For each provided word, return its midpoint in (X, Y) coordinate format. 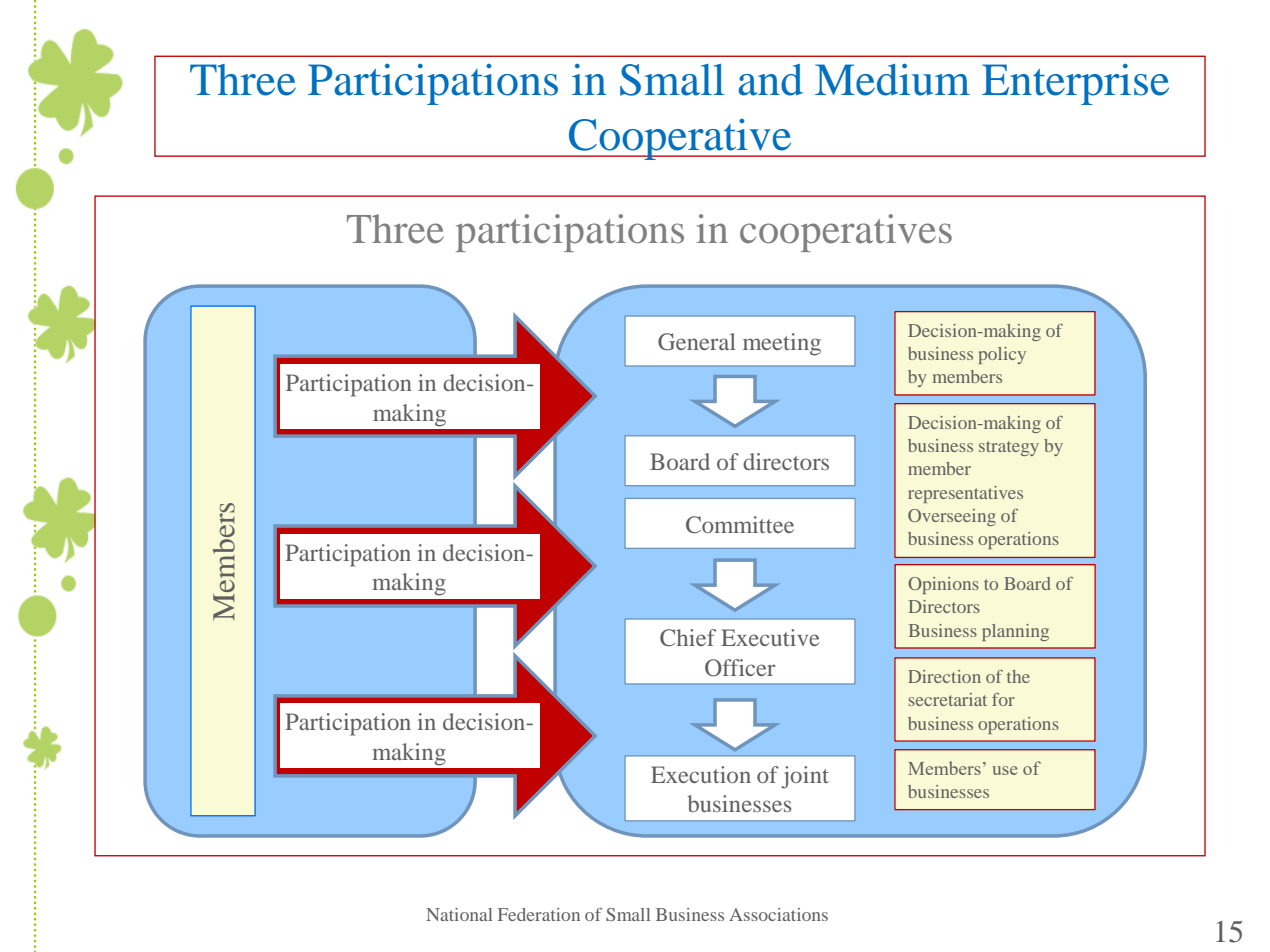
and (770, 80)
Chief (688, 638)
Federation (539, 914)
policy (1002, 355)
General (697, 342)
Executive (770, 637)
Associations (778, 914)
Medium (892, 79)
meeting (782, 344)
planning (1015, 632)
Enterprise (1075, 84)
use (1005, 770)
